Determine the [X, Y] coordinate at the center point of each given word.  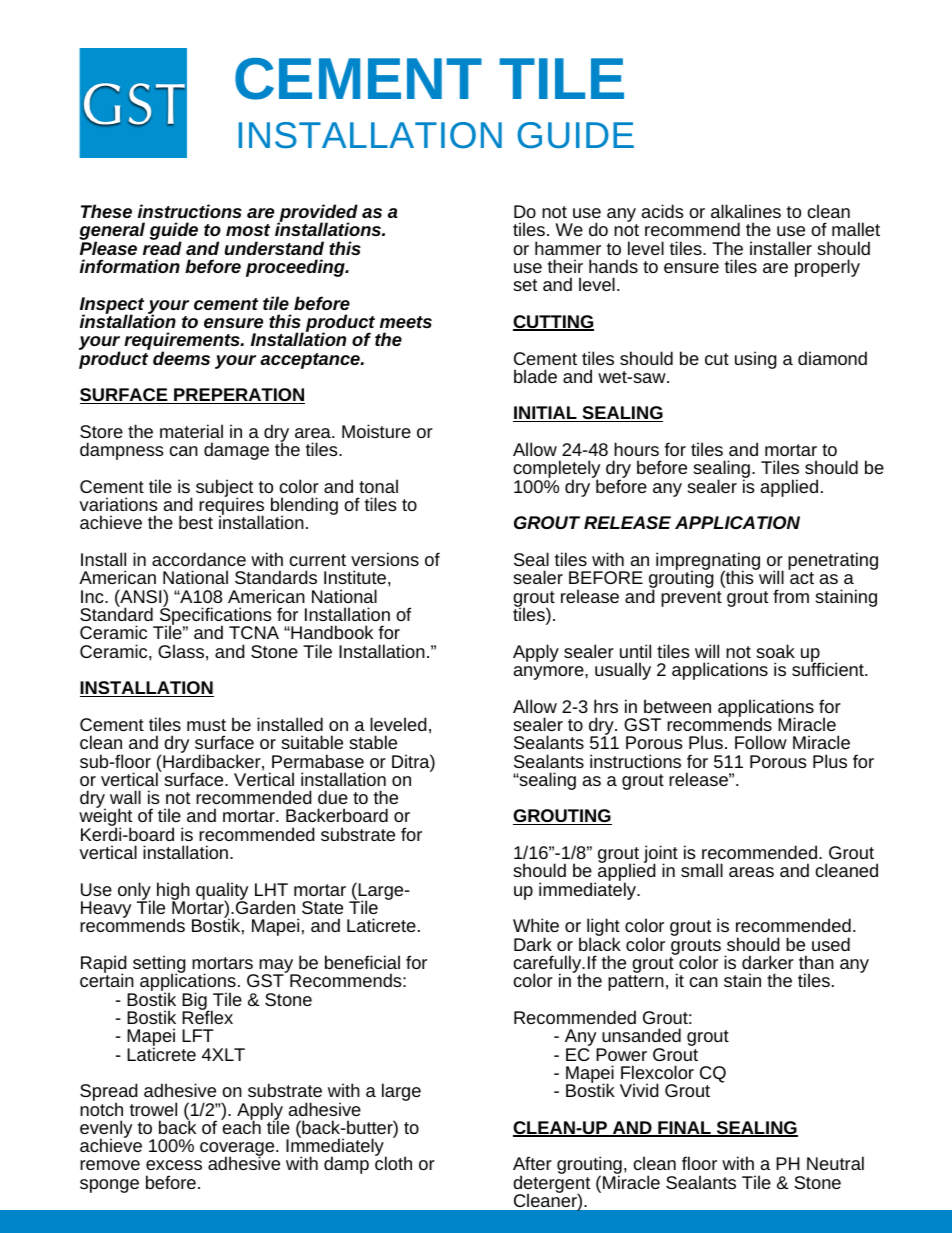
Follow [761, 742]
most [248, 230]
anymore [550, 673]
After [532, 1163]
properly [827, 268]
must [206, 725]
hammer [568, 248]
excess [174, 1165]
